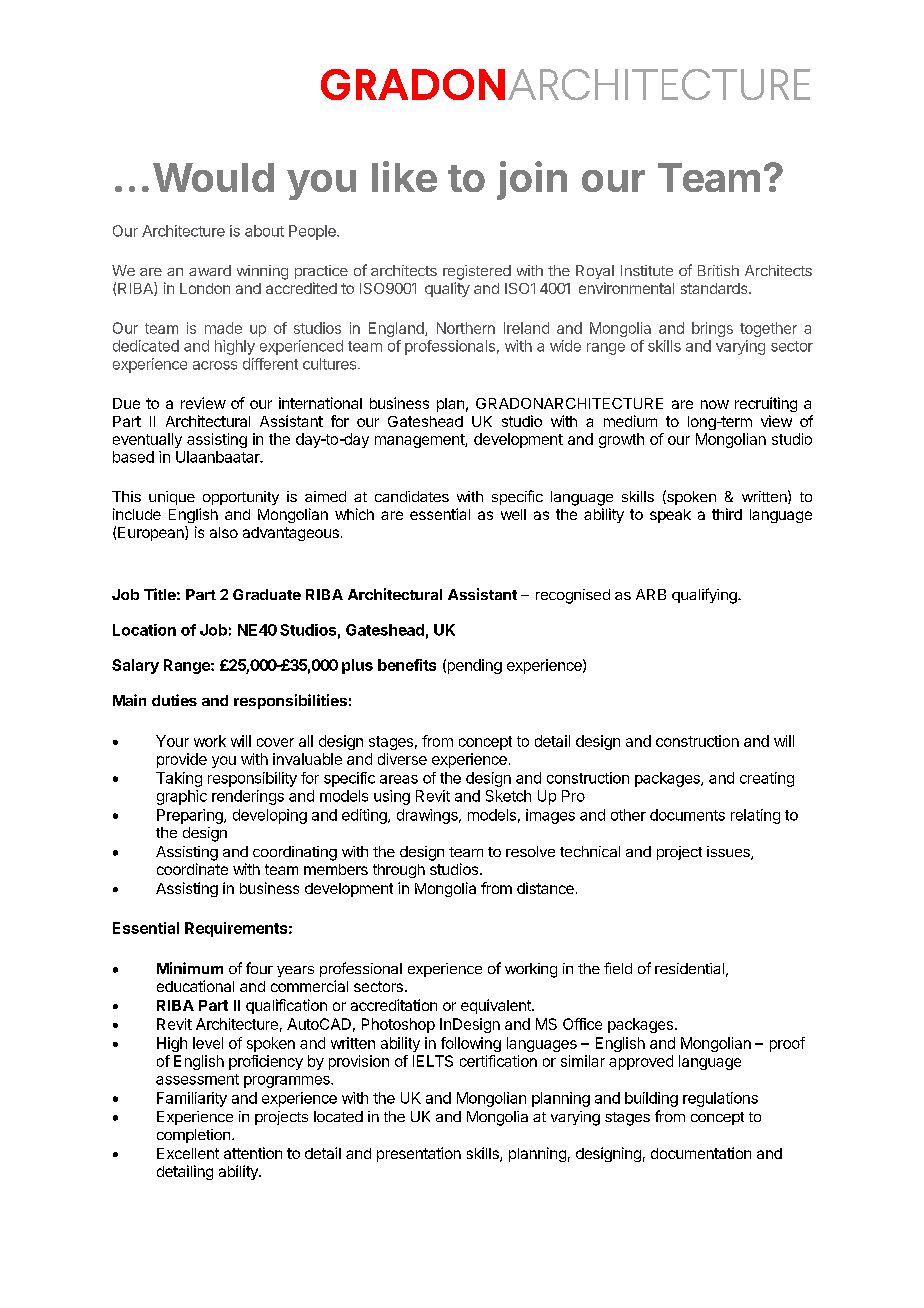 The height and width of the screenshot is (1308, 924). Describe the element at coordinates (420, 441) in the screenshot. I see `management` at that location.
